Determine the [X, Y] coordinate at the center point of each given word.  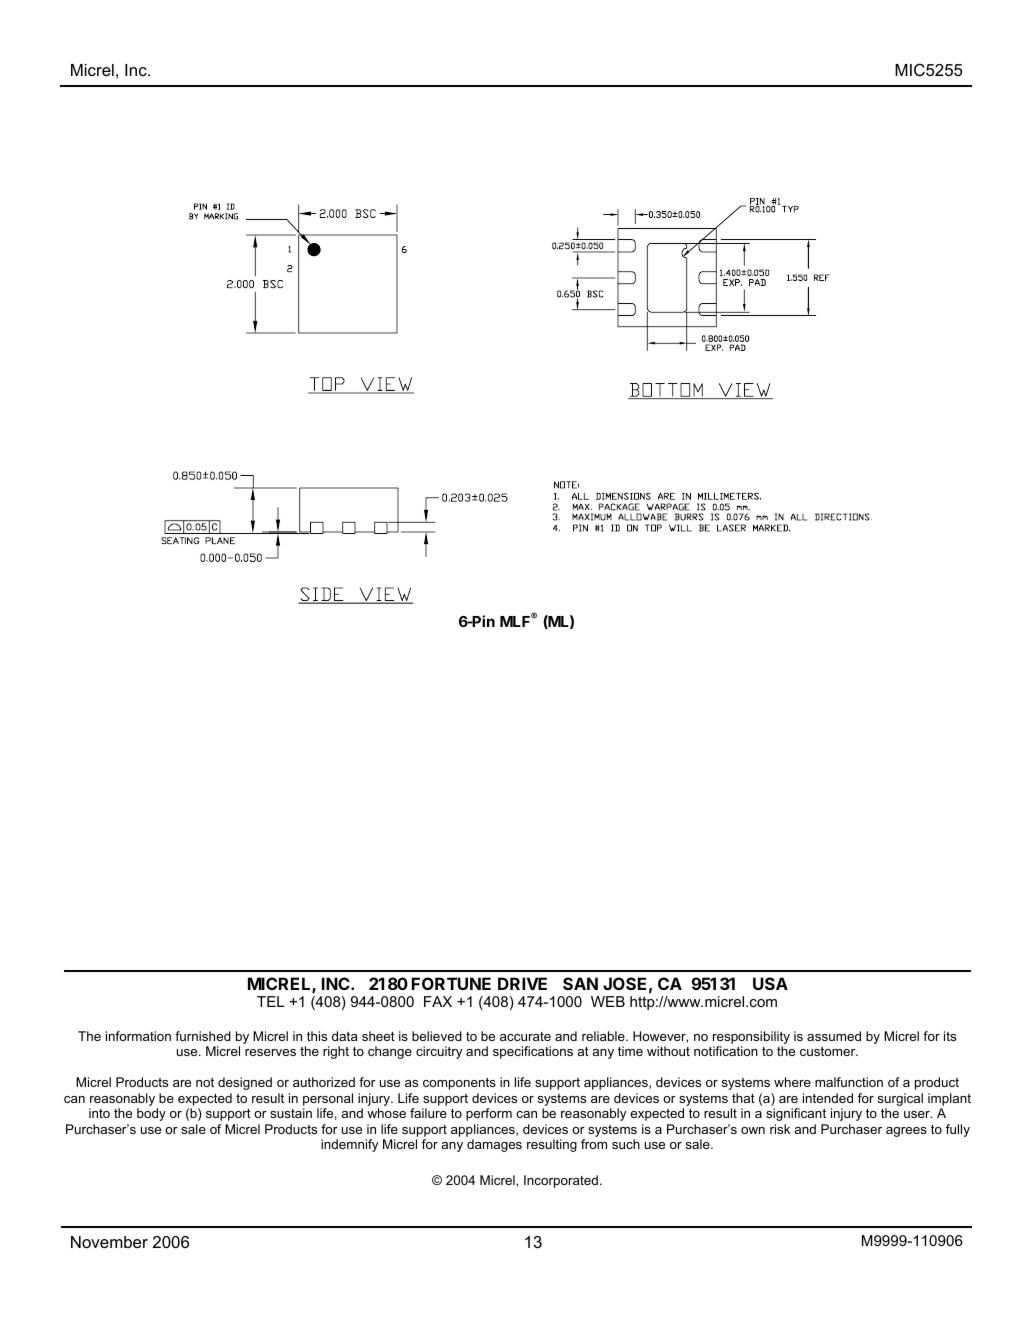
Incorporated [561, 1181]
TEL [270, 1001]
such [626, 1144]
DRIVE [522, 983]
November [109, 1242]
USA [770, 983]
